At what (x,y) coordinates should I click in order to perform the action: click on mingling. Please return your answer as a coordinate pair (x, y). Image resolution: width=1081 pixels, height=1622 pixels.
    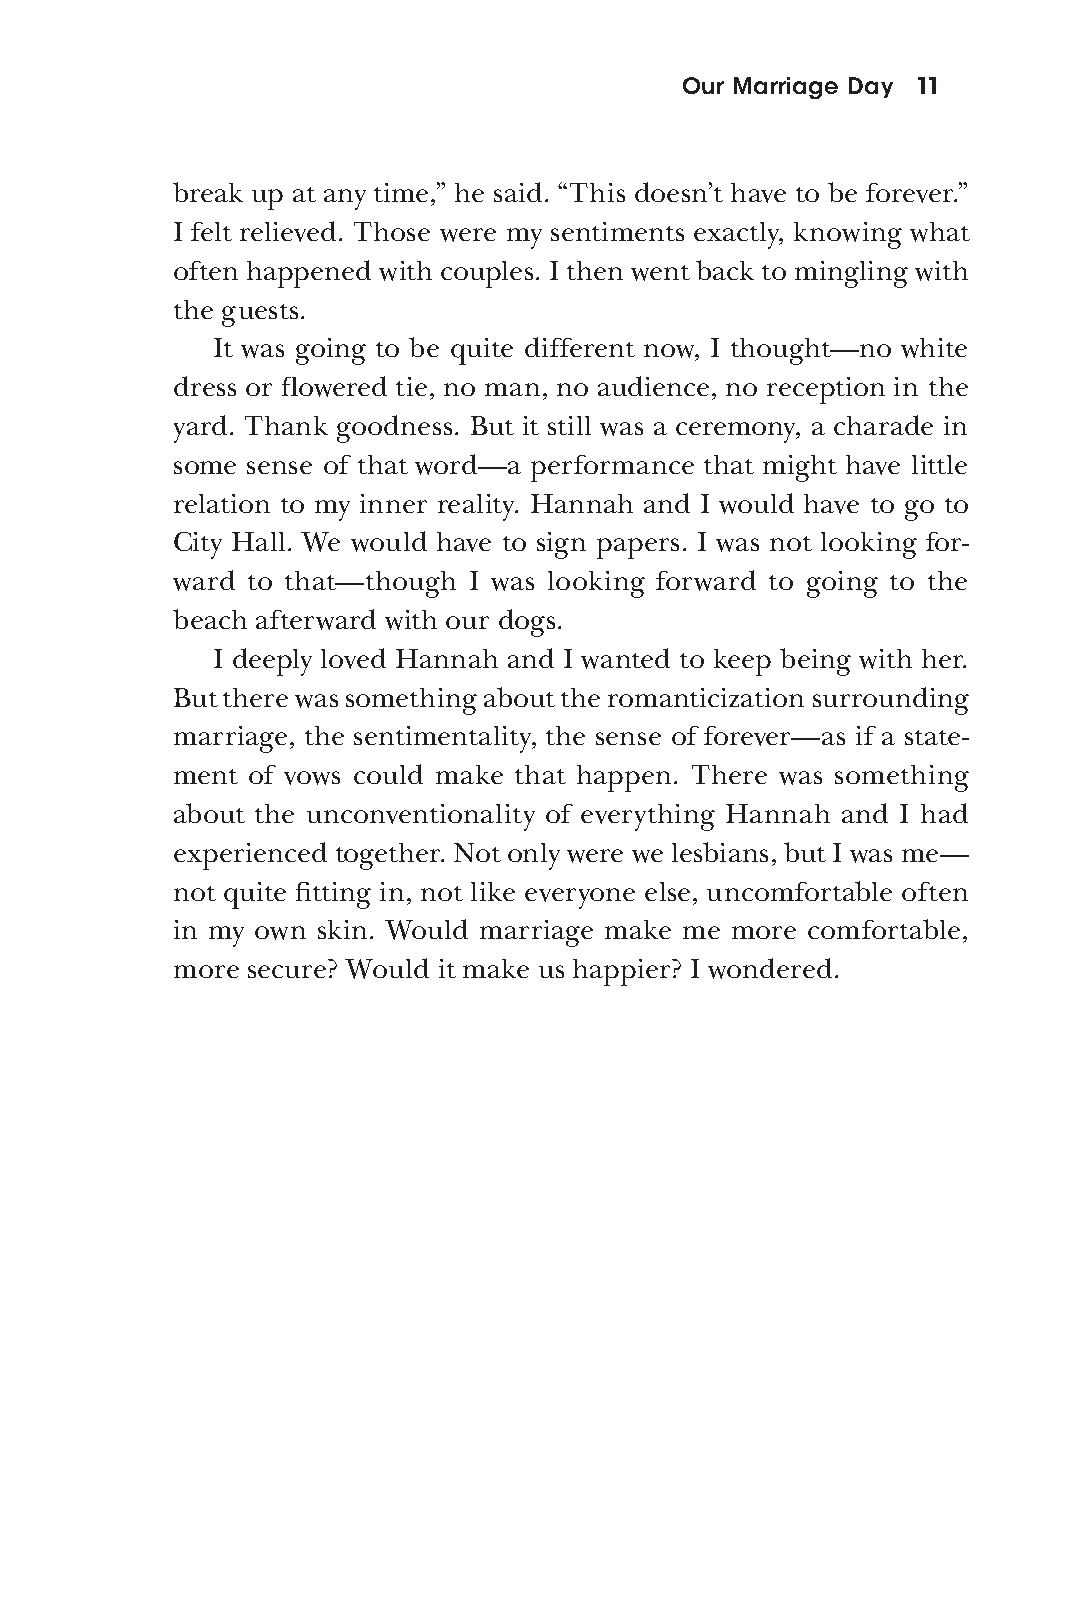
    Looking at the image, I should click on (851, 274).
